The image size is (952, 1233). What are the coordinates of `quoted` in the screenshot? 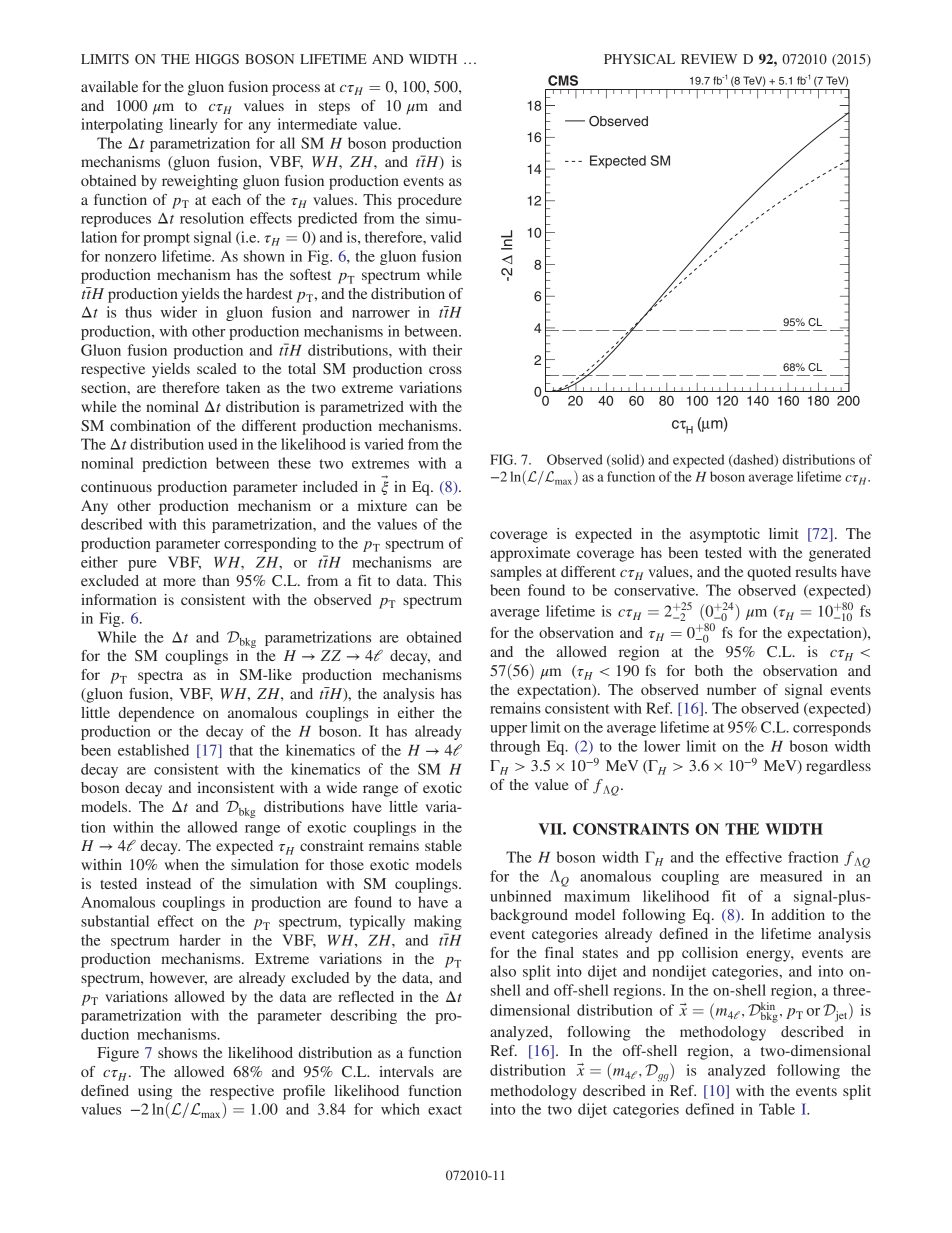 It's located at (769, 573).
